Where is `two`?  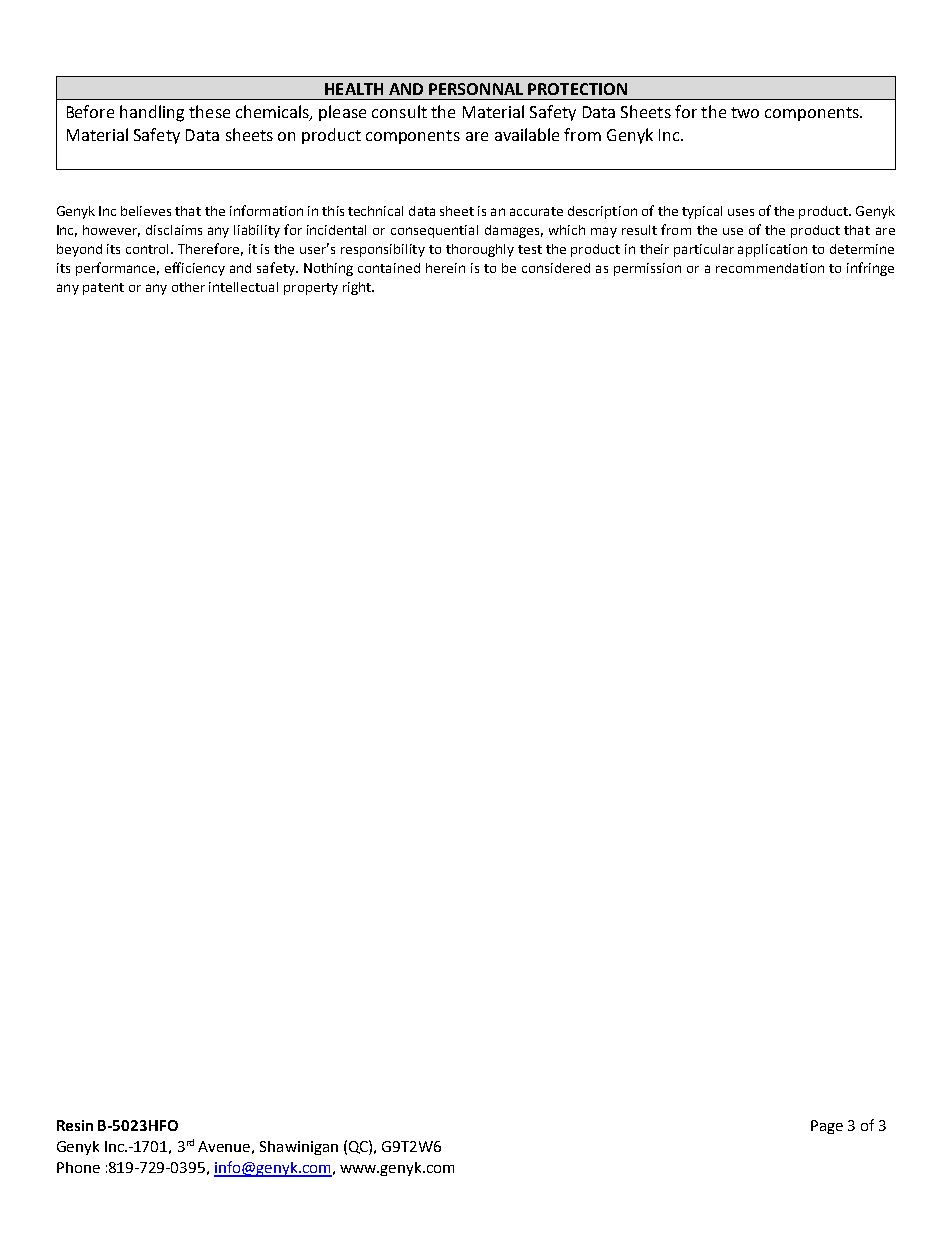
two is located at coordinates (745, 112).
